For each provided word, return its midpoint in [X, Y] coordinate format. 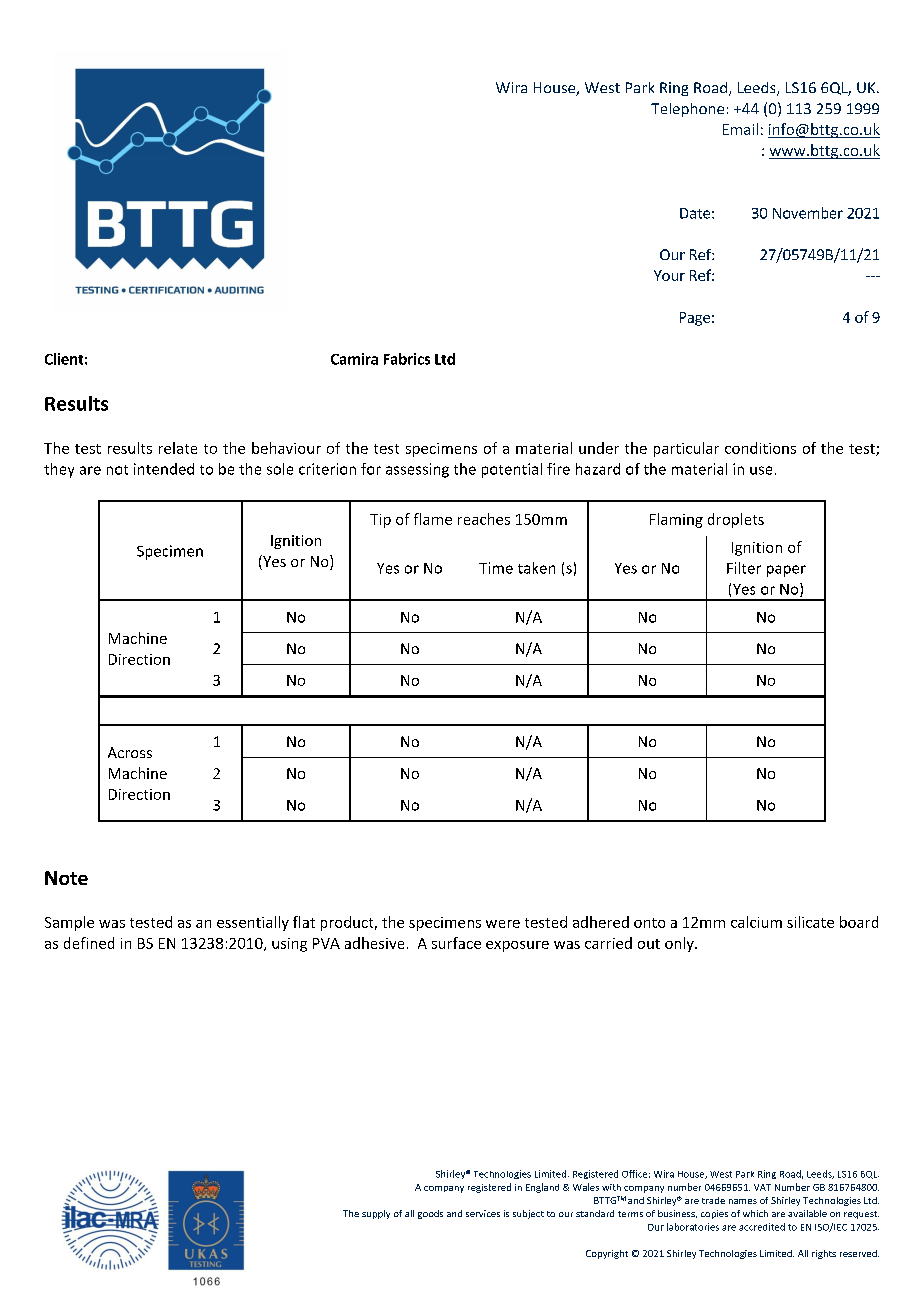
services [483, 1213]
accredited [762, 1227]
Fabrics [407, 359]
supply [376, 1214]
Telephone [687, 110]
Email [740, 129]
